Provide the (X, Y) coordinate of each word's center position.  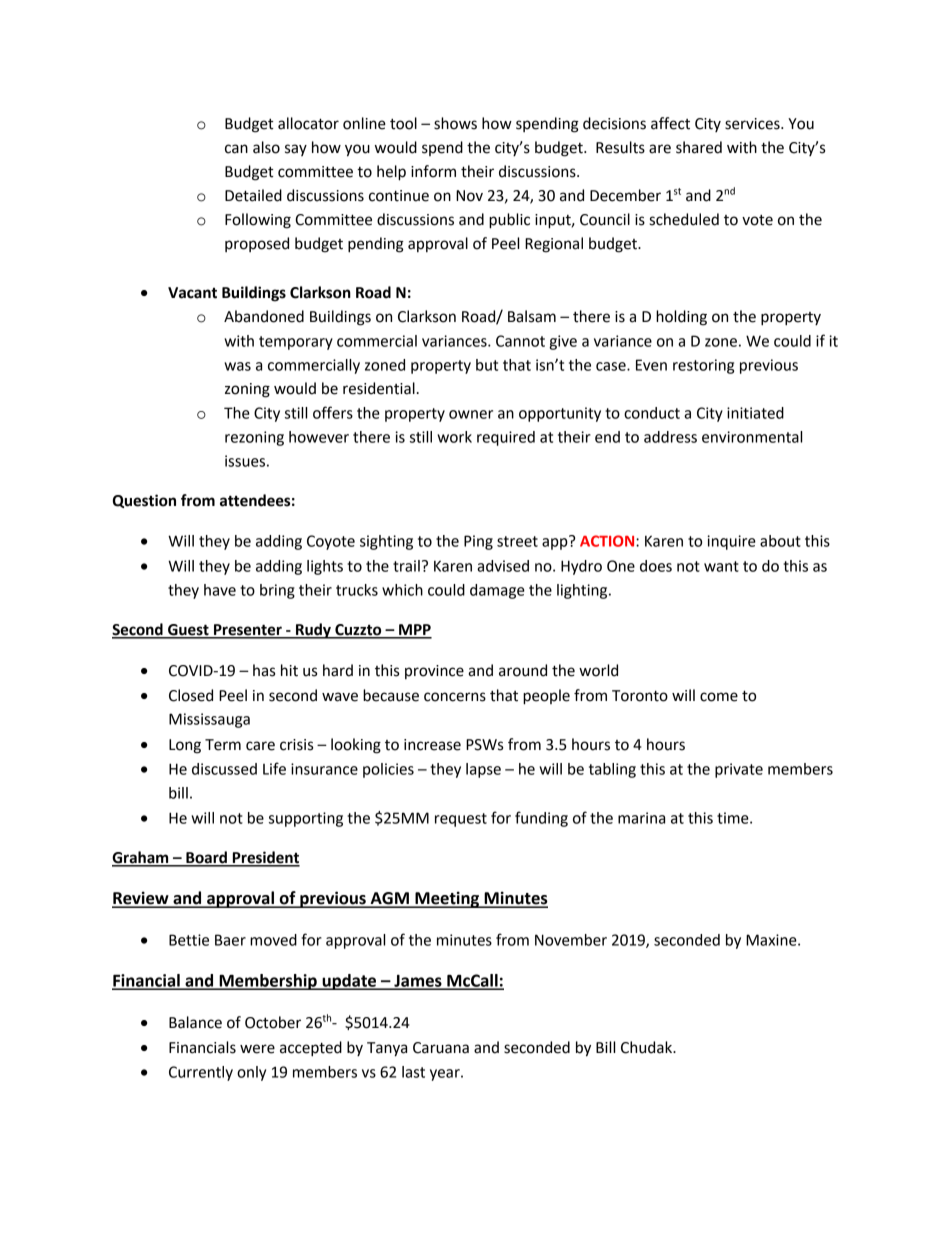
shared (699, 147)
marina (641, 818)
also (266, 147)
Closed (191, 695)
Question (144, 501)
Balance (195, 1022)
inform (433, 171)
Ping (478, 542)
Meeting (447, 899)
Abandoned (264, 316)
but (487, 365)
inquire (731, 542)
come (719, 697)
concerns (455, 697)
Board (206, 858)
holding (681, 318)
